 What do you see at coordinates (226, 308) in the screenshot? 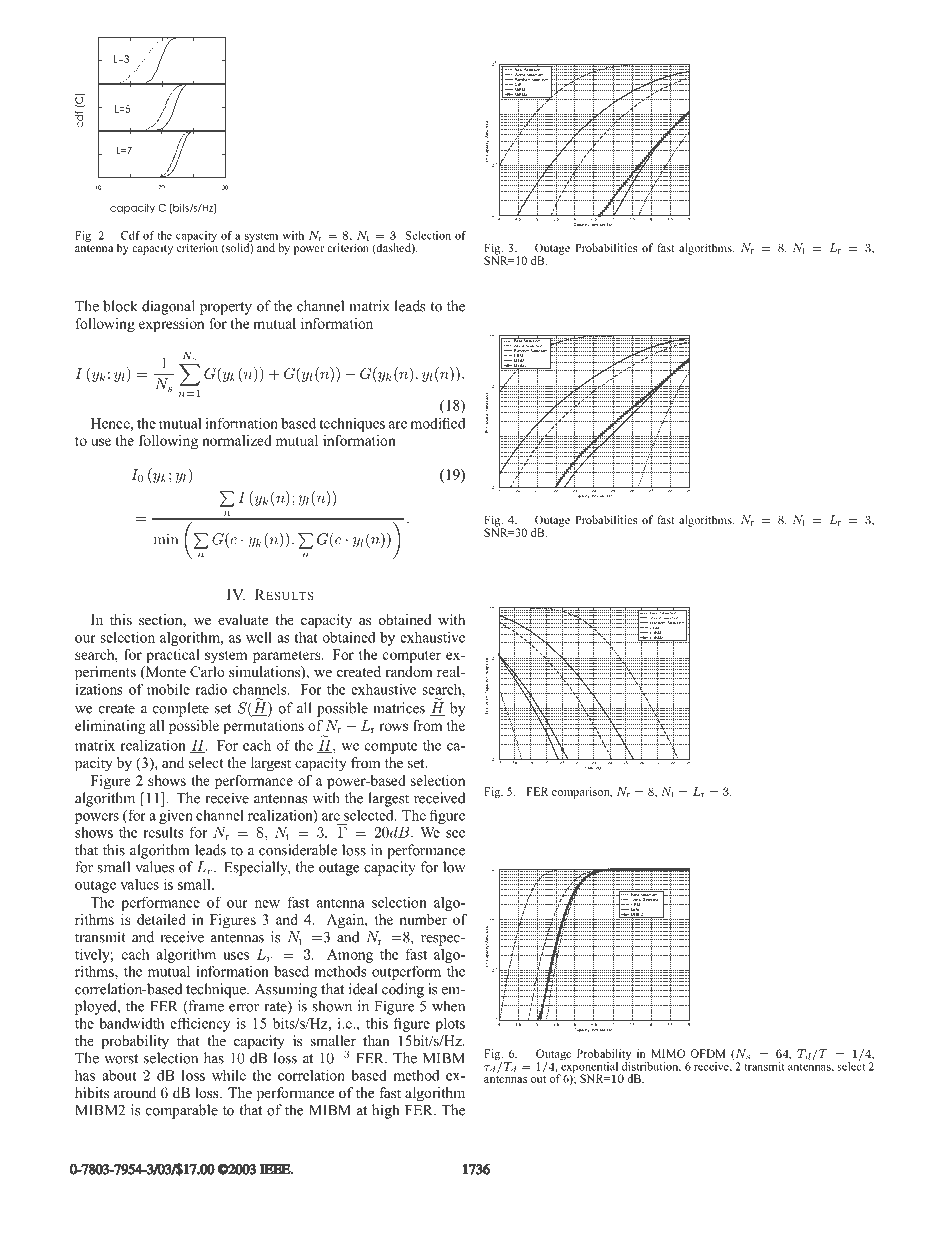
I see `property` at bounding box center [226, 308].
